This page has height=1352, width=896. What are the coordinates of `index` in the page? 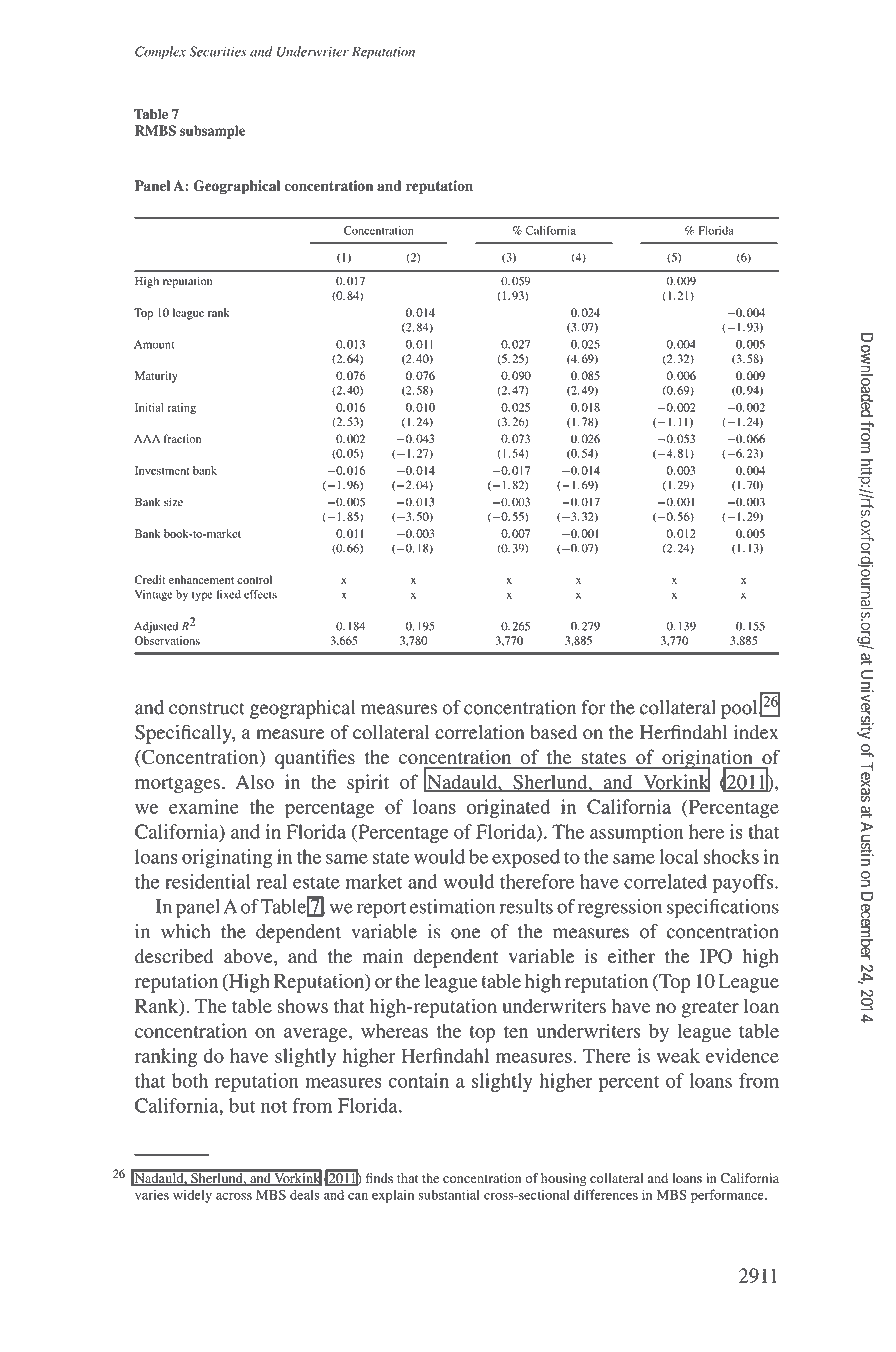 It's located at (756, 732).
